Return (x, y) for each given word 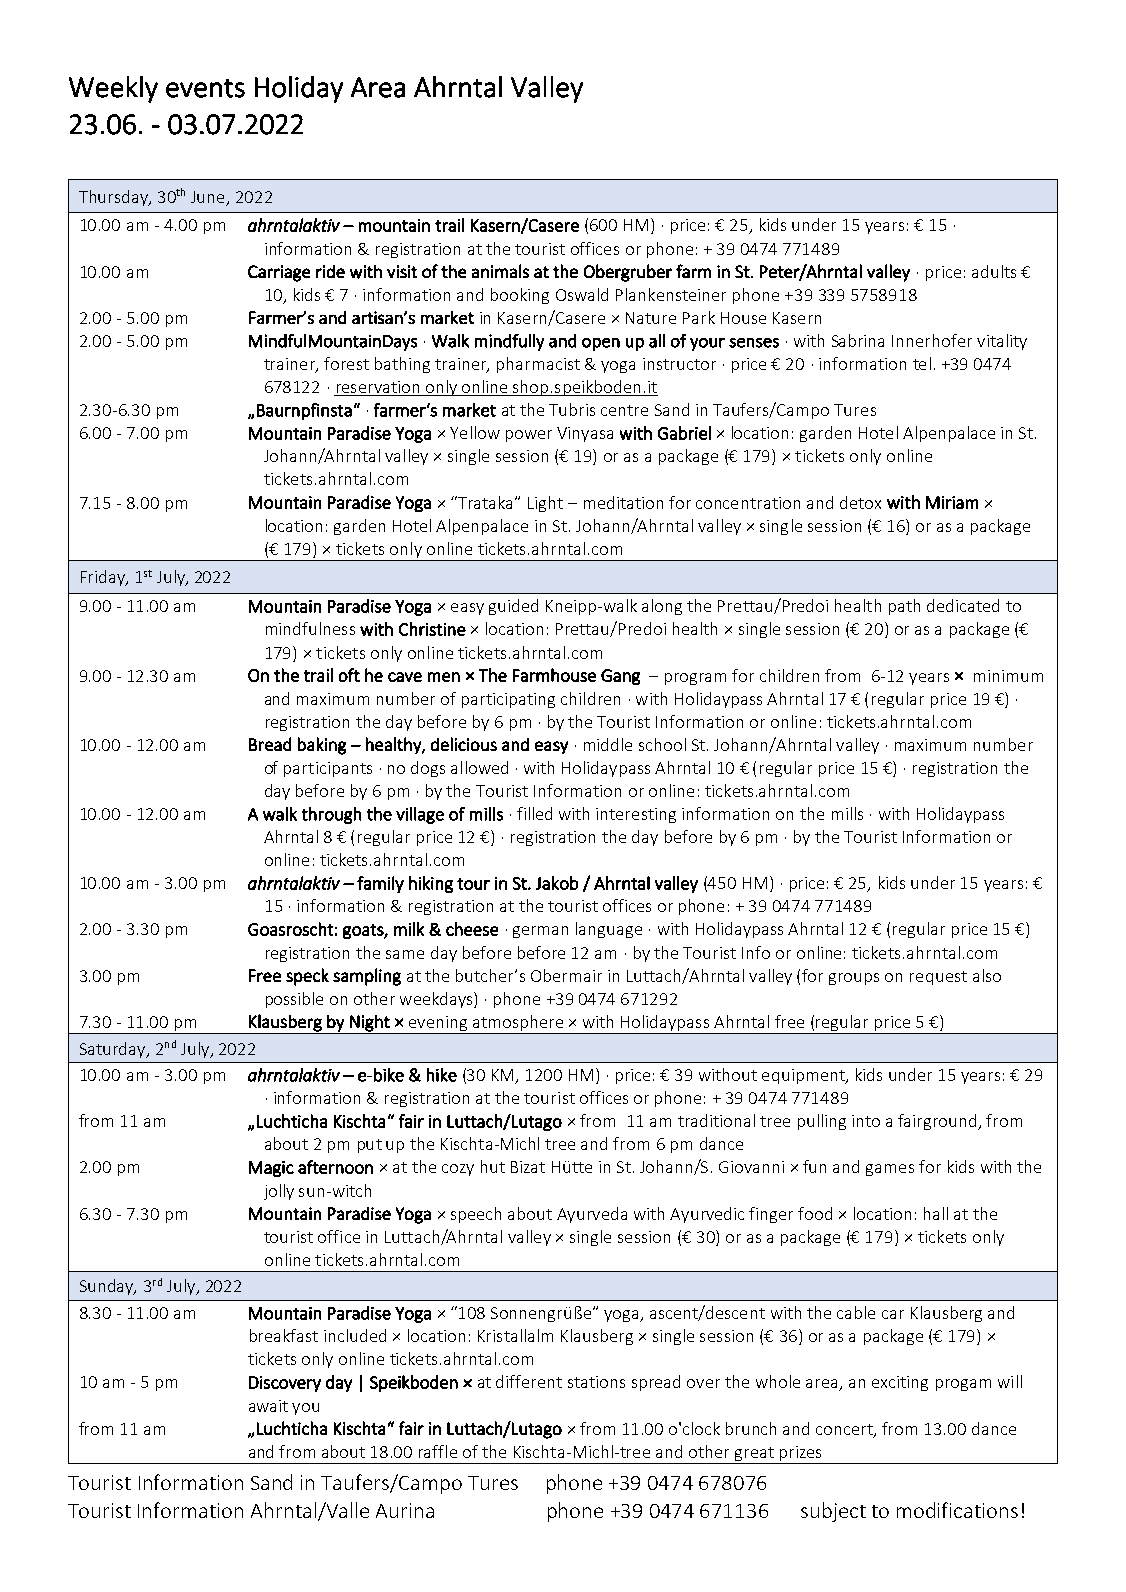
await (268, 1406)
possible (294, 1000)
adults (994, 271)
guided (513, 607)
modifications (957, 1510)
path (904, 607)
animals (500, 271)
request (938, 978)
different (529, 1381)
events (205, 88)
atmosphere (517, 1024)
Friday (104, 578)
